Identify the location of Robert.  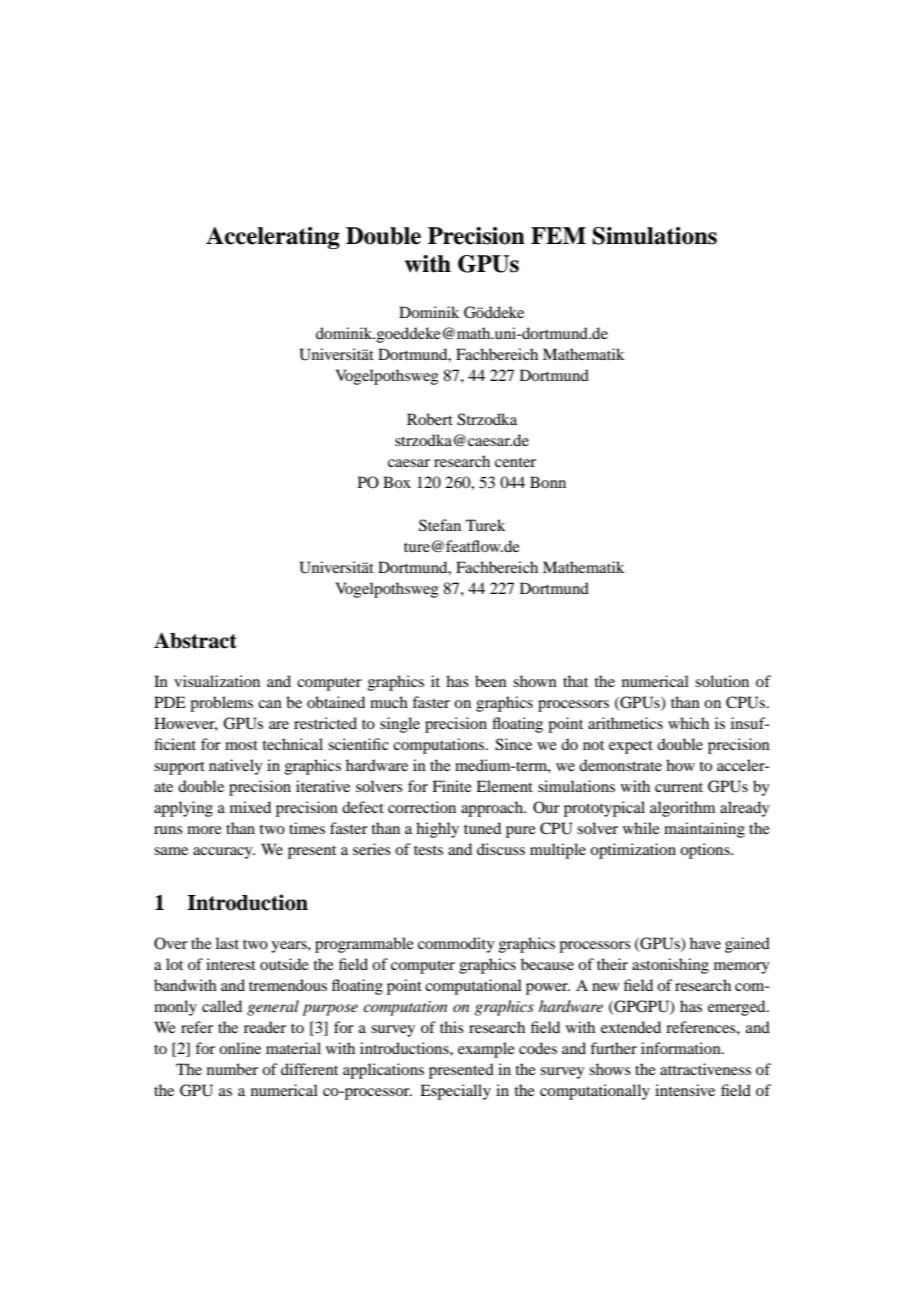
(430, 419).
